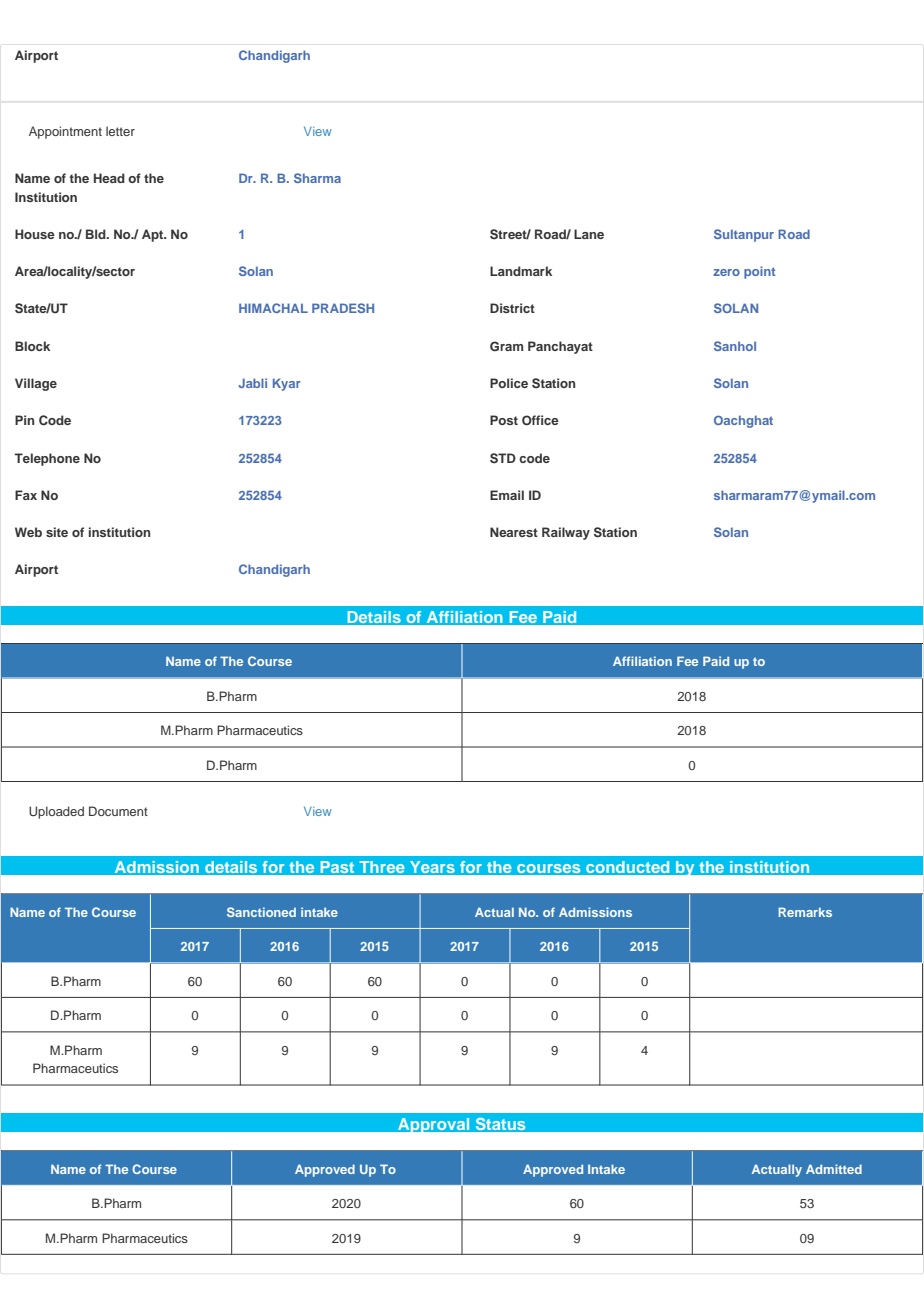 The image size is (924, 1308). Describe the element at coordinates (36, 384) in the page. I see `Village` at that location.
